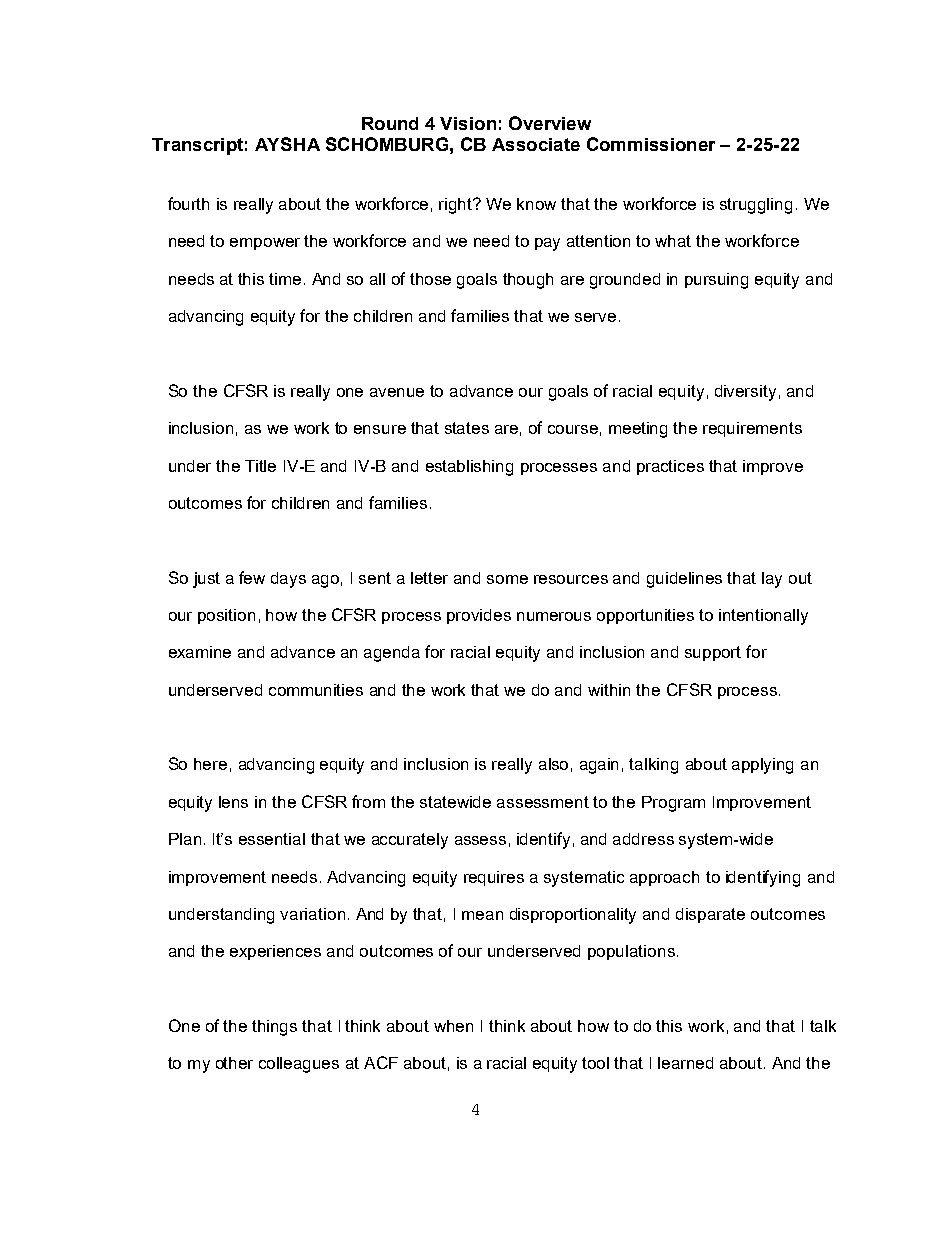 The image size is (952, 1233). Describe the element at coordinates (468, 123) in the screenshot. I see `Vision` at that location.
